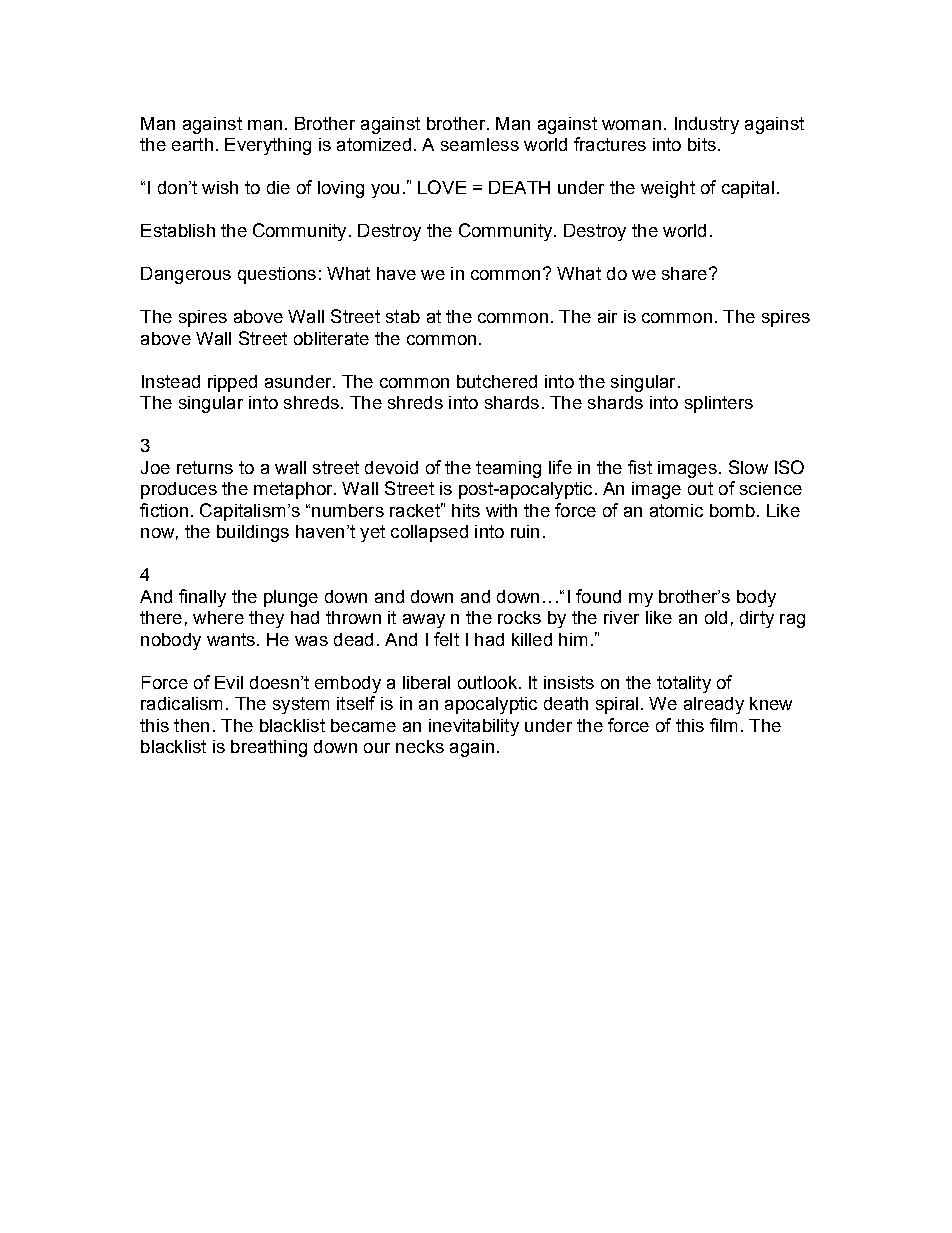 This document has width=952, height=1233. I want to click on returns, so click(205, 467).
